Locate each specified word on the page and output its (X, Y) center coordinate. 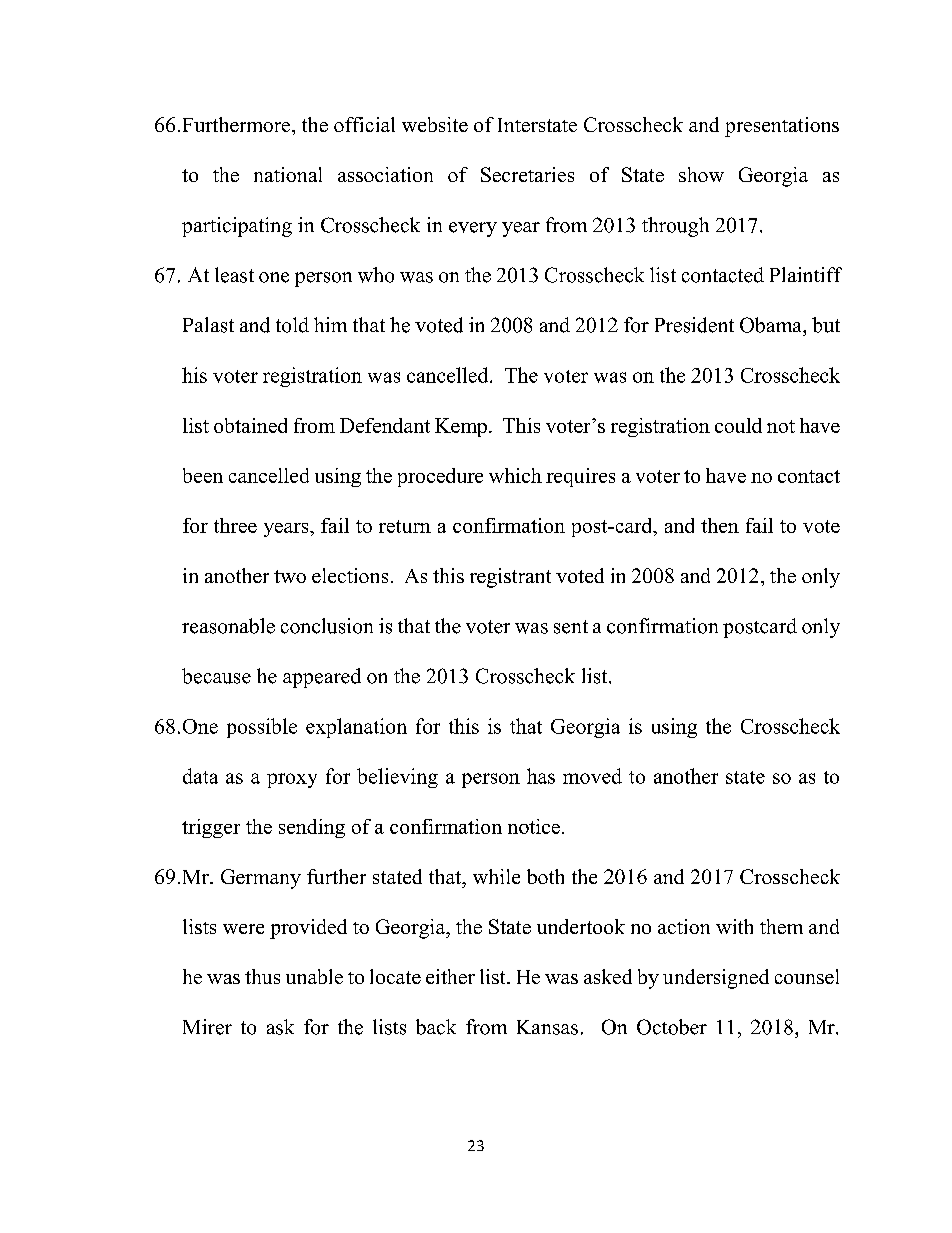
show (701, 174)
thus (262, 976)
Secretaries (527, 174)
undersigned (716, 979)
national (288, 174)
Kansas (547, 1027)
